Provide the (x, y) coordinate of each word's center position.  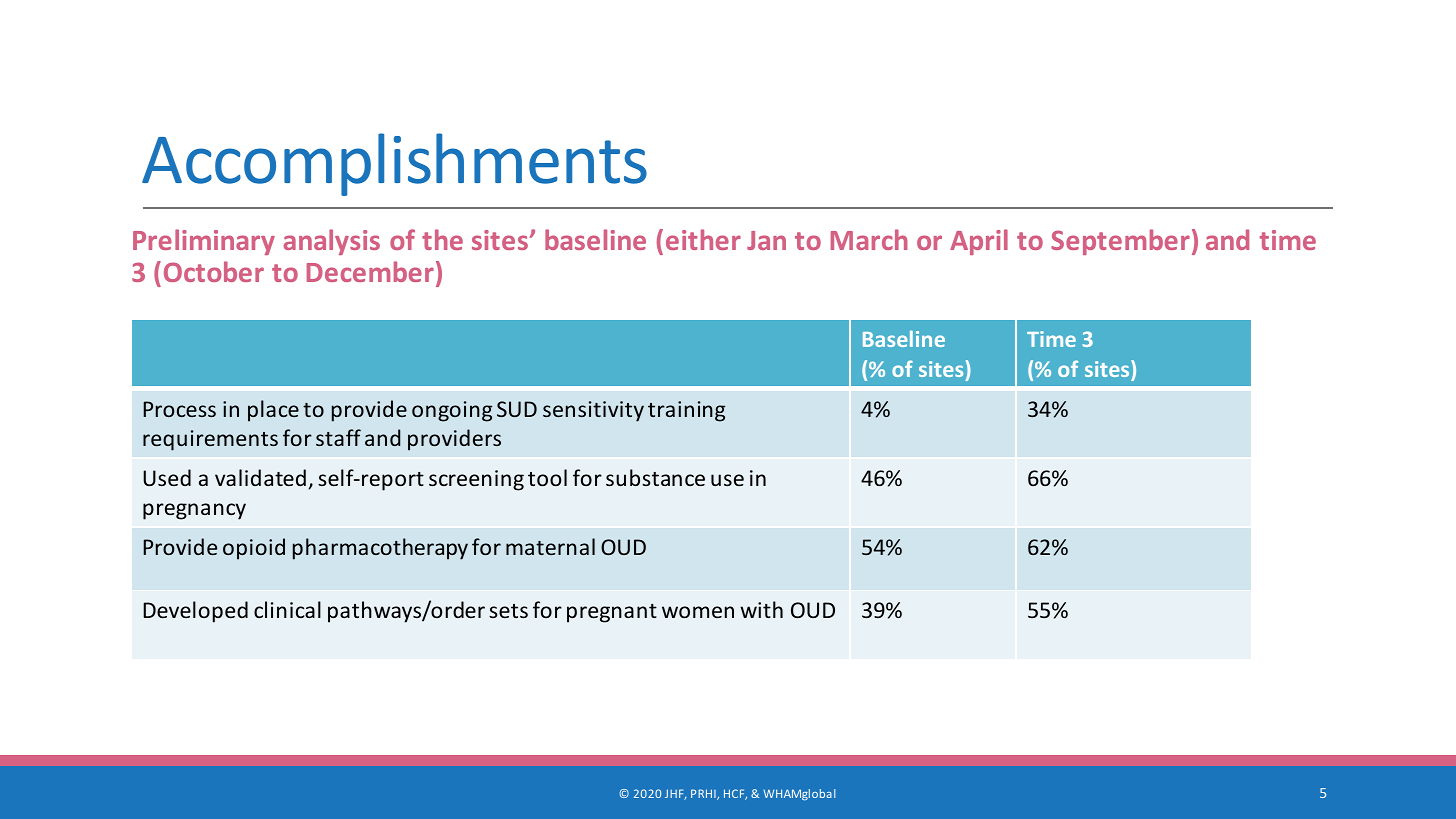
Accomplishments (394, 164)
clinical (287, 609)
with (761, 609)
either (703, 239)
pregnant (612, 613)
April (979, 242)
